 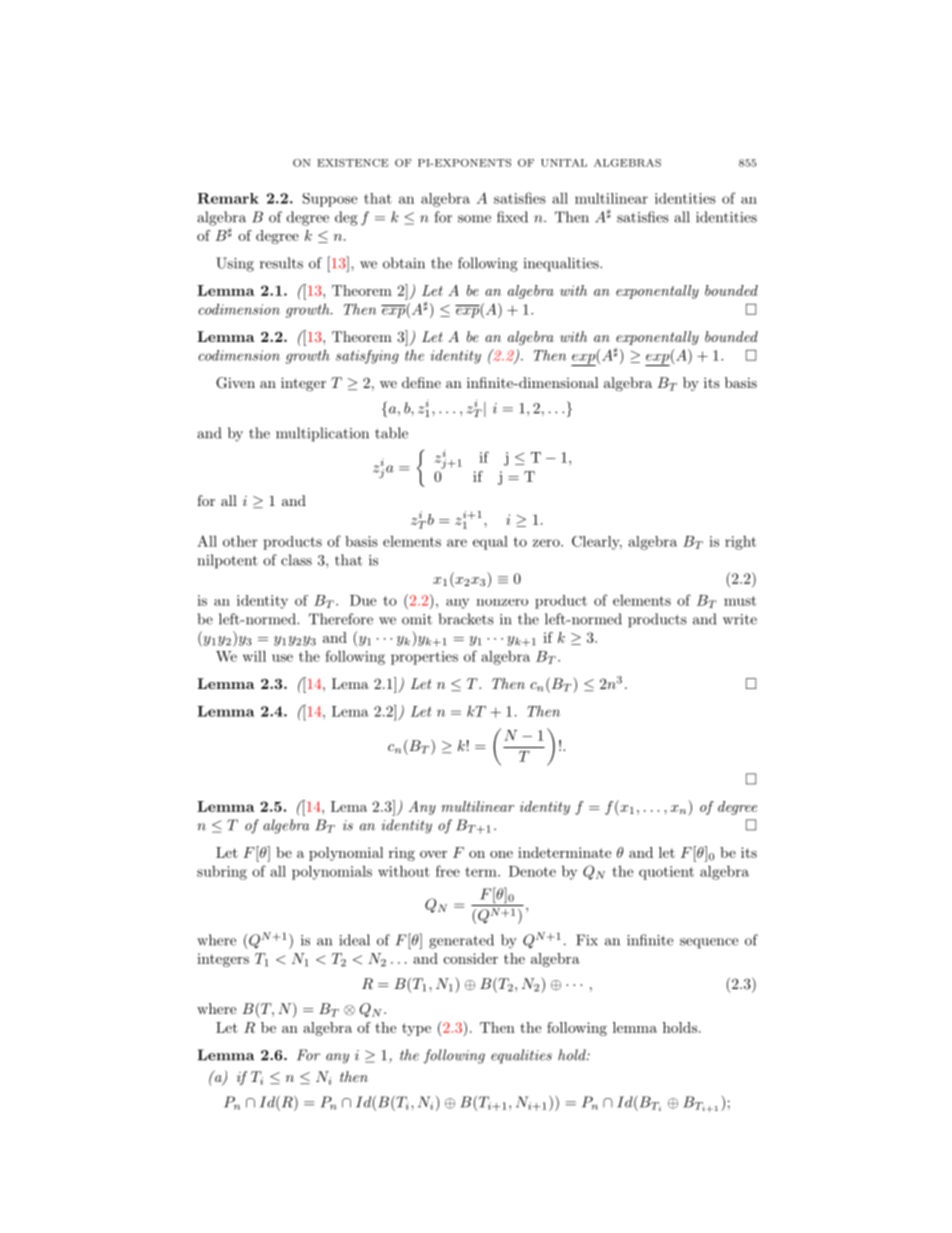 I want to click on Suppose, so click(x=330, y=200).
